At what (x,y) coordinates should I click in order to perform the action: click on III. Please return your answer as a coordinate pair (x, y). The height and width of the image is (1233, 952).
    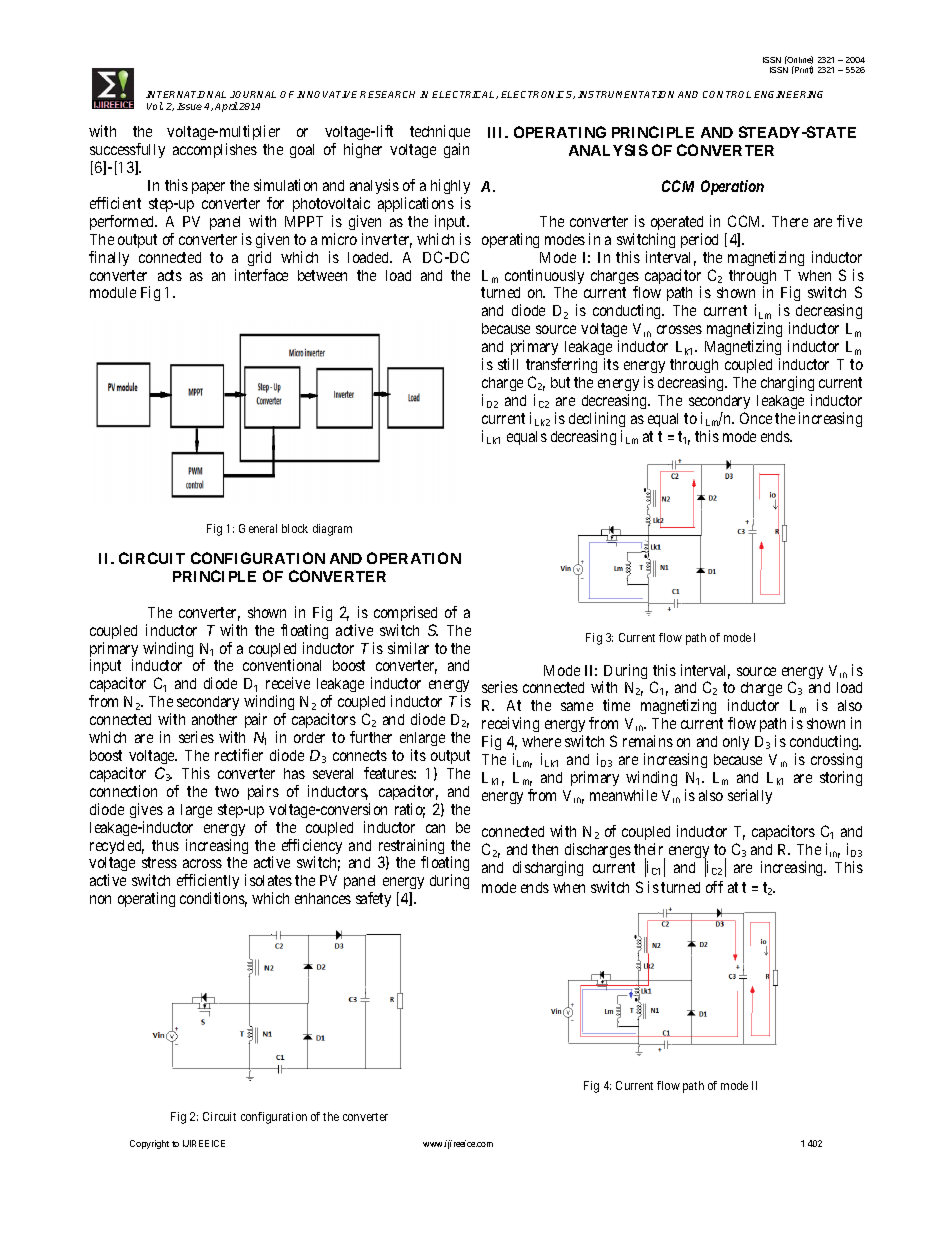
    Looking at the image, I should click on (497, 132).
